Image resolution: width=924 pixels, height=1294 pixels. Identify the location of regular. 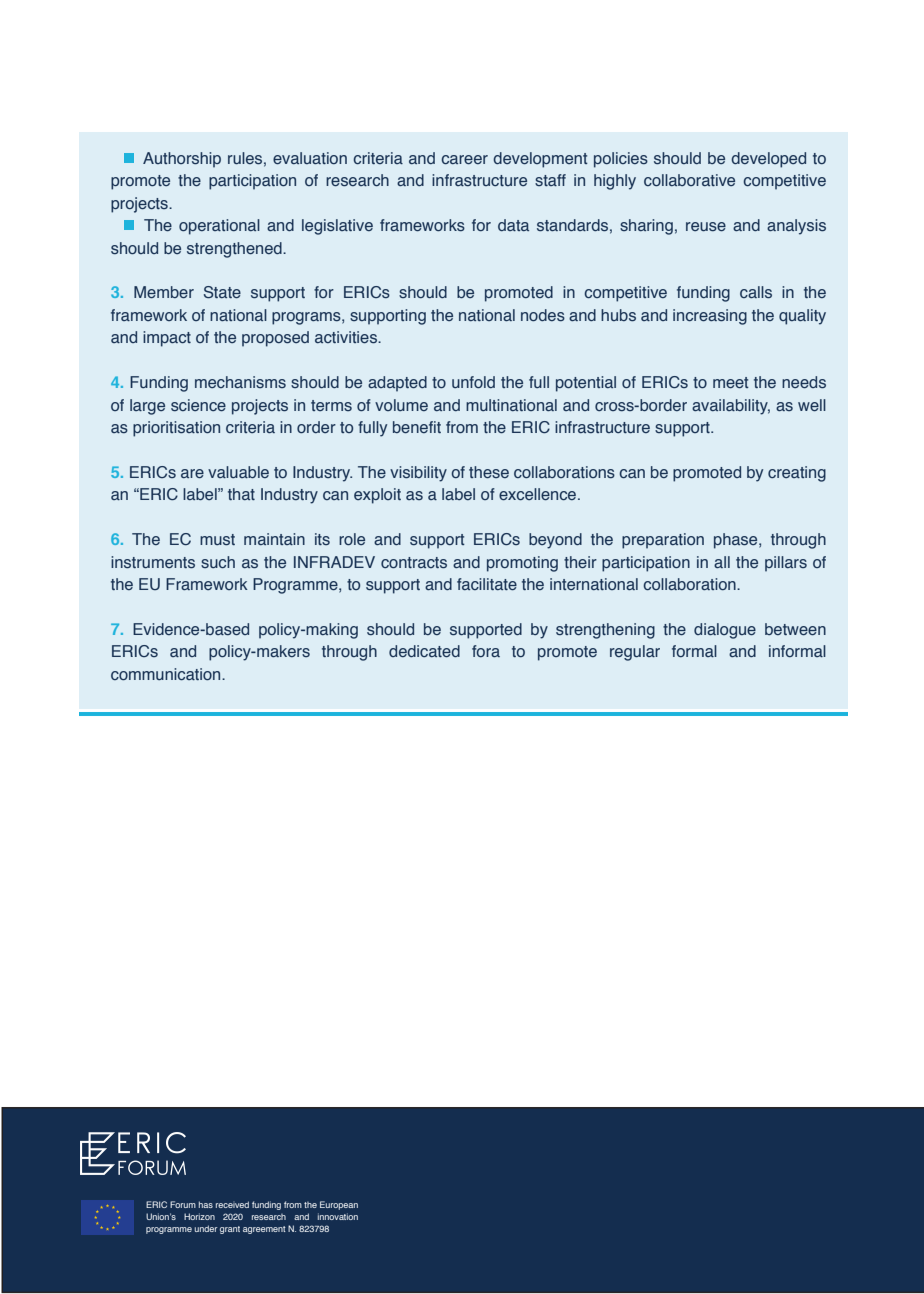
(635, 653).
